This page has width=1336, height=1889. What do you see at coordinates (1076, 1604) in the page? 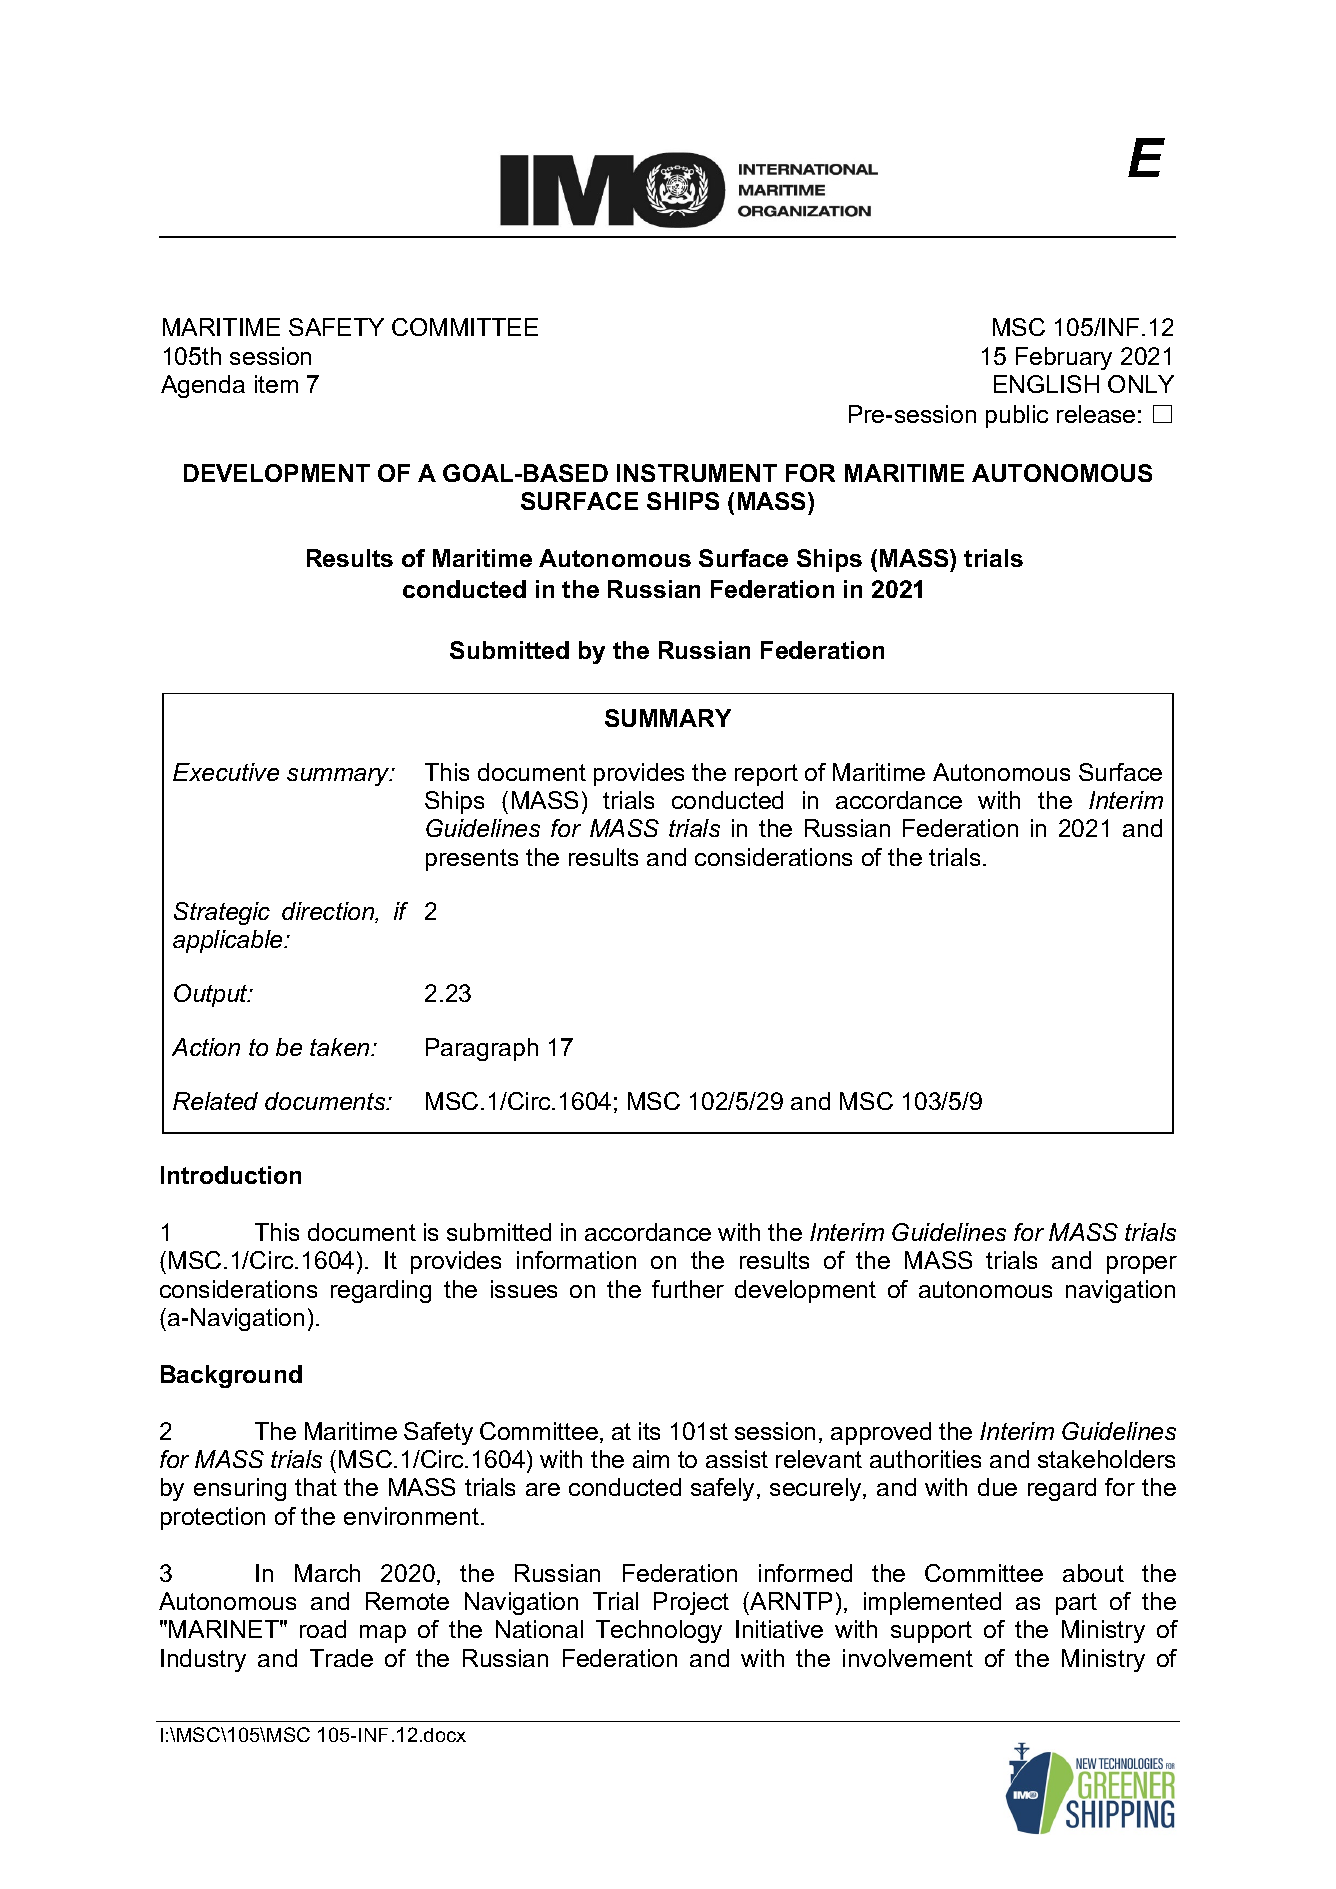
I see `part` at bounding box center [1076, 1604].
